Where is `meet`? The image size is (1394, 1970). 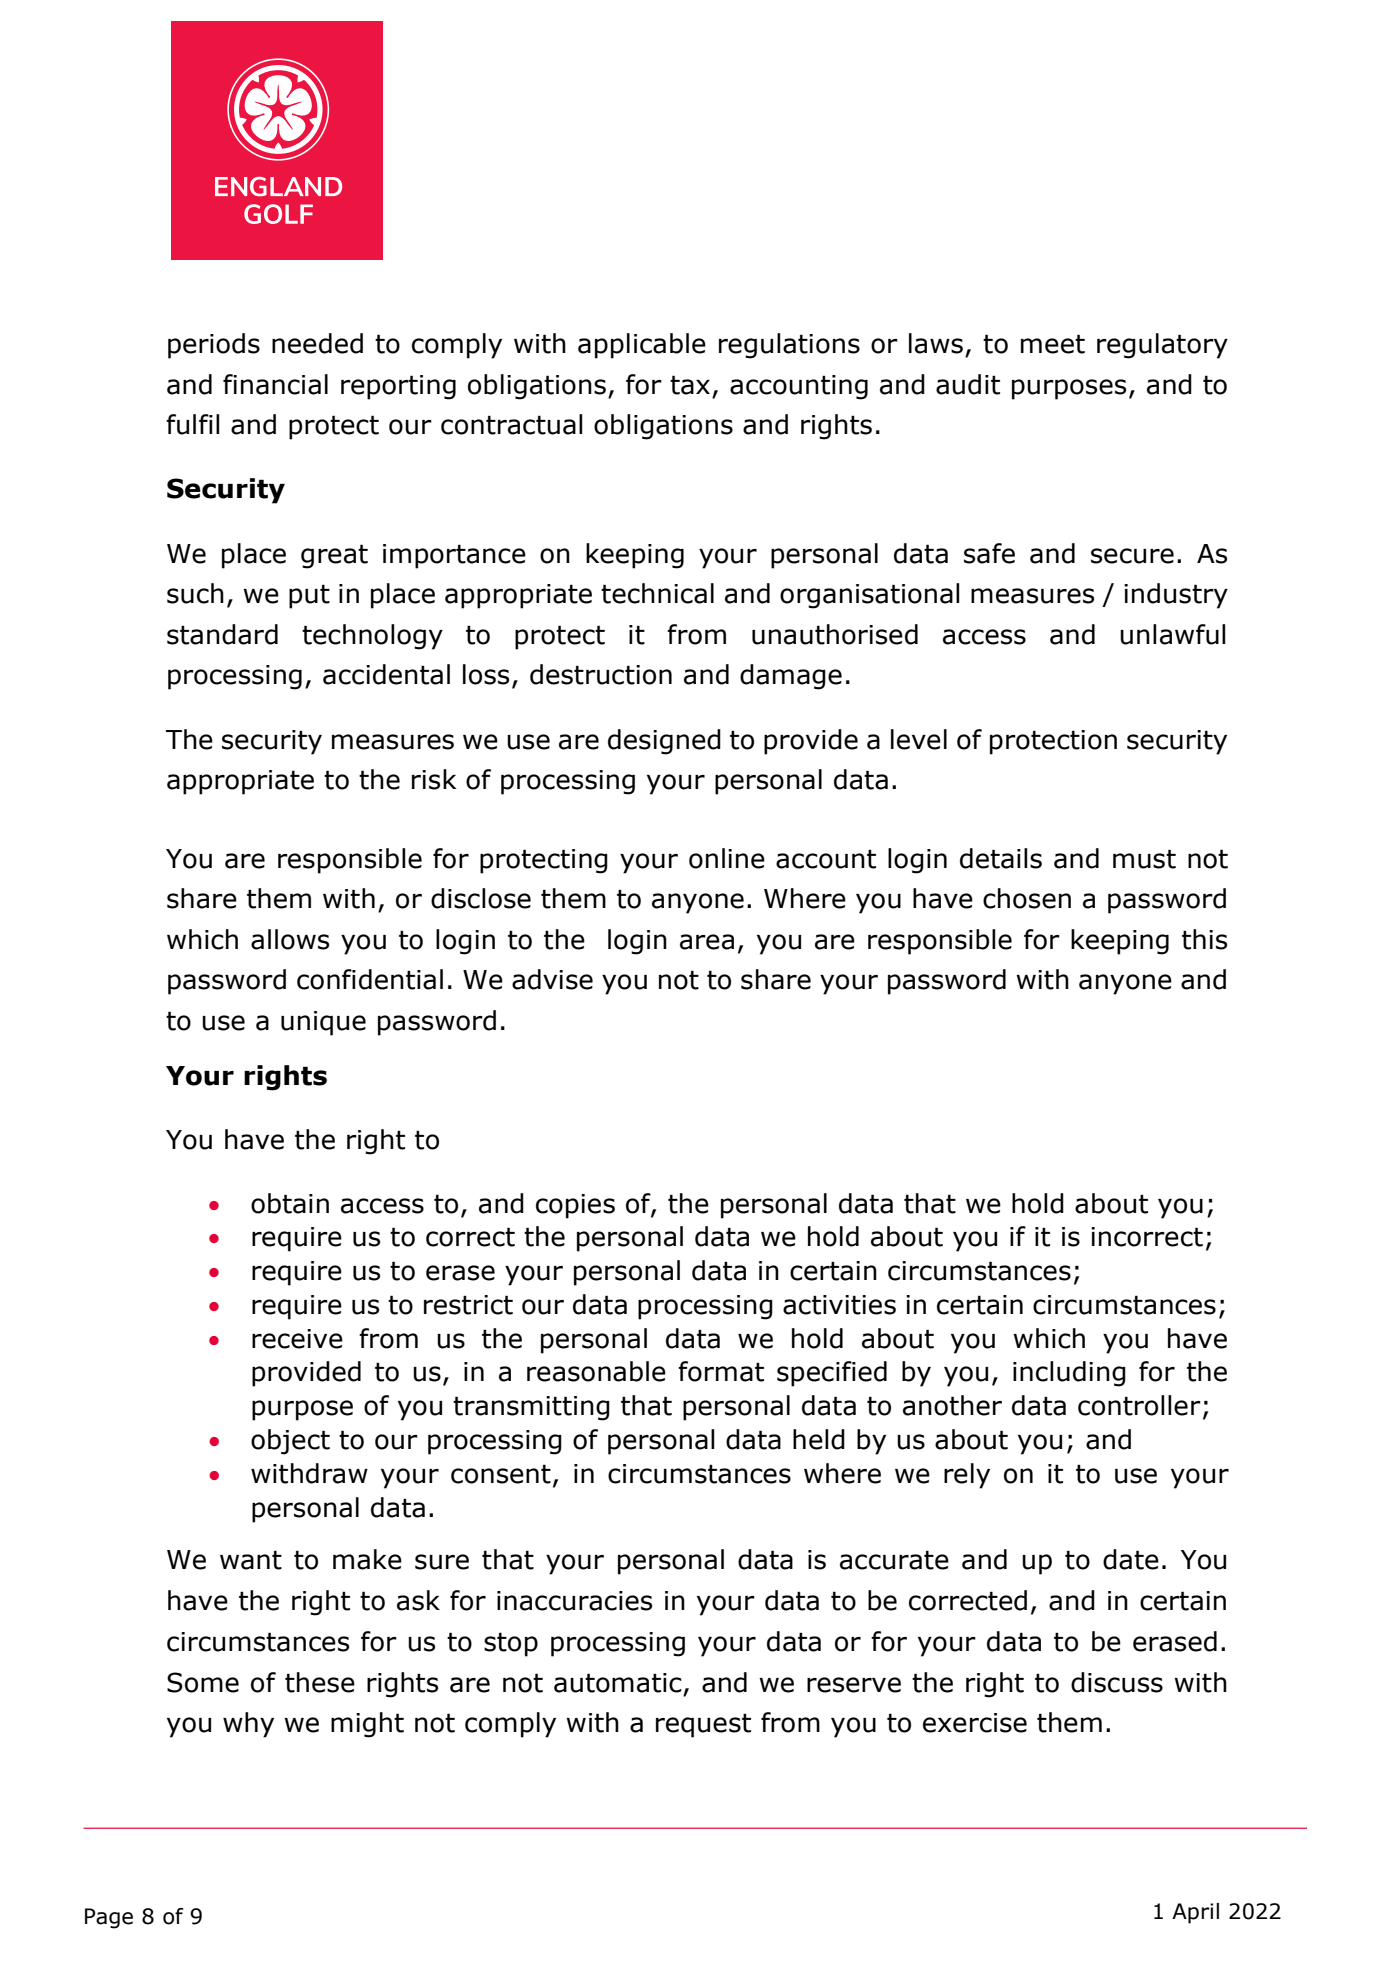
meet is located at coordinates (1053, 344).
